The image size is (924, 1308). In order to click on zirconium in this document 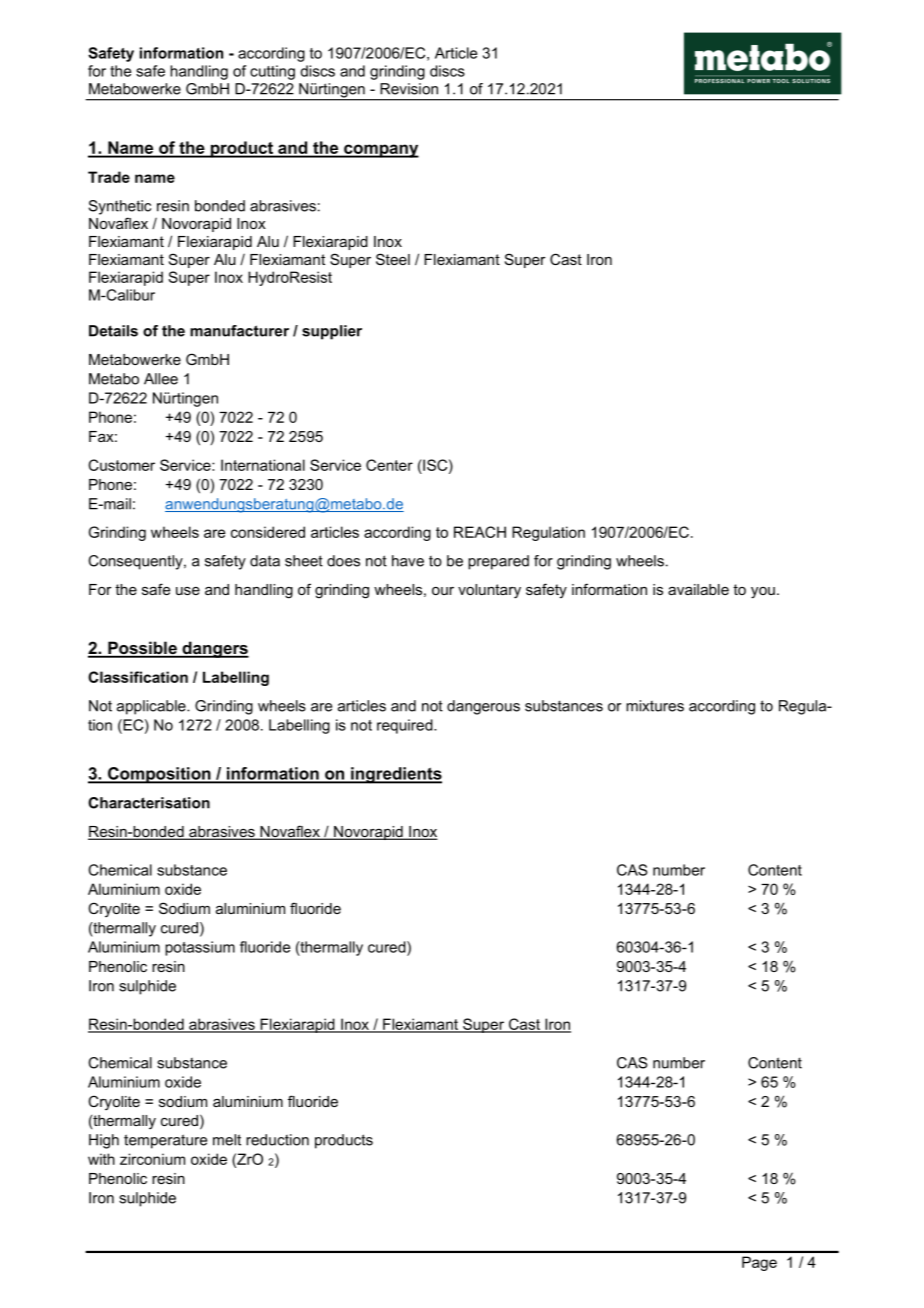, I will do `click(152, 1159)`.
